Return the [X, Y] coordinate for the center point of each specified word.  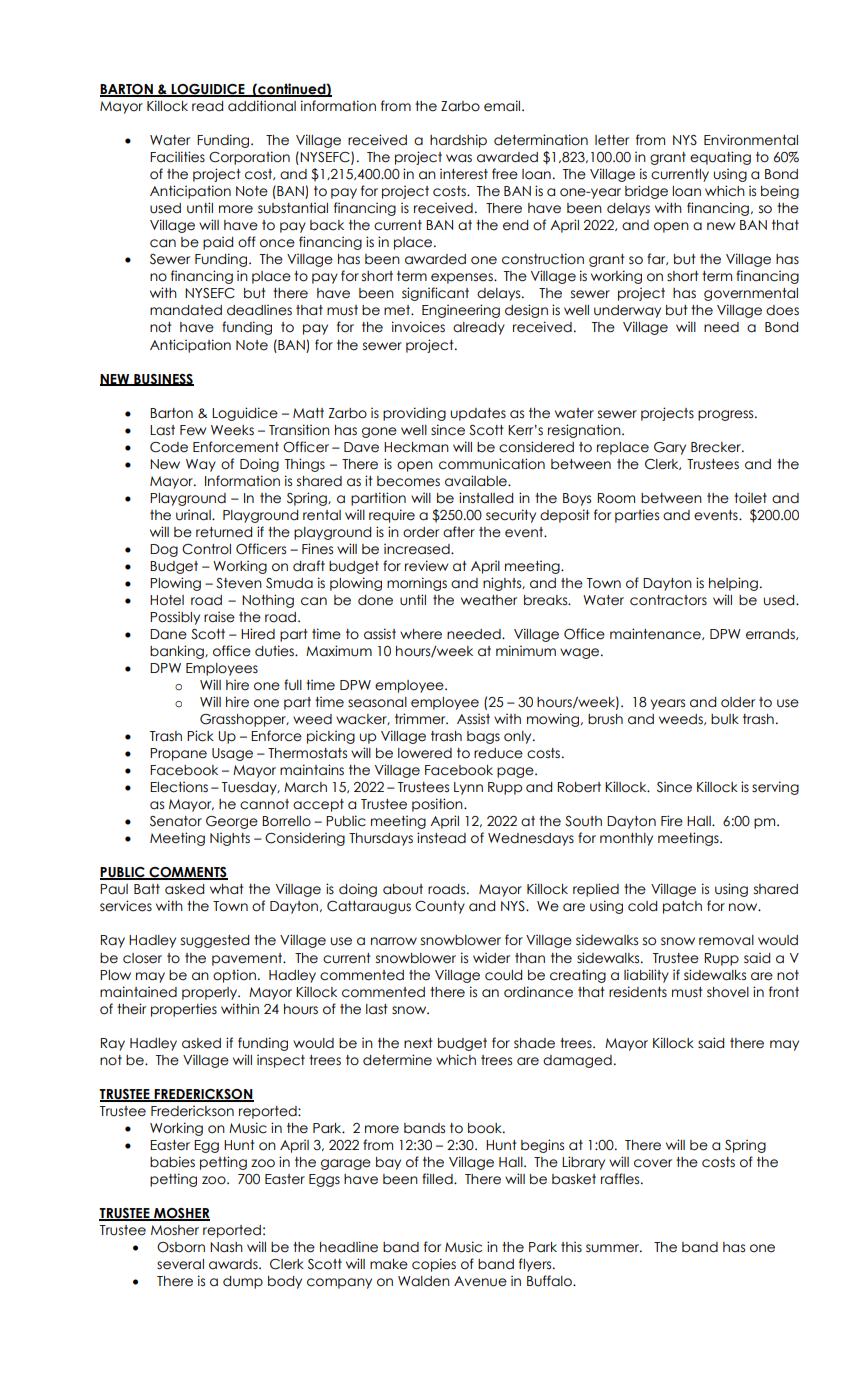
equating [720, 158]
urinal [194, 515]
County [440, 907]
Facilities [177, 157]
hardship [458, 141]
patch [682, 907]
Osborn [181, 1247]
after [459, 532]
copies [434, 1265]
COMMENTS [187, 873]
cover [653, 1163]
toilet [750, 498]
